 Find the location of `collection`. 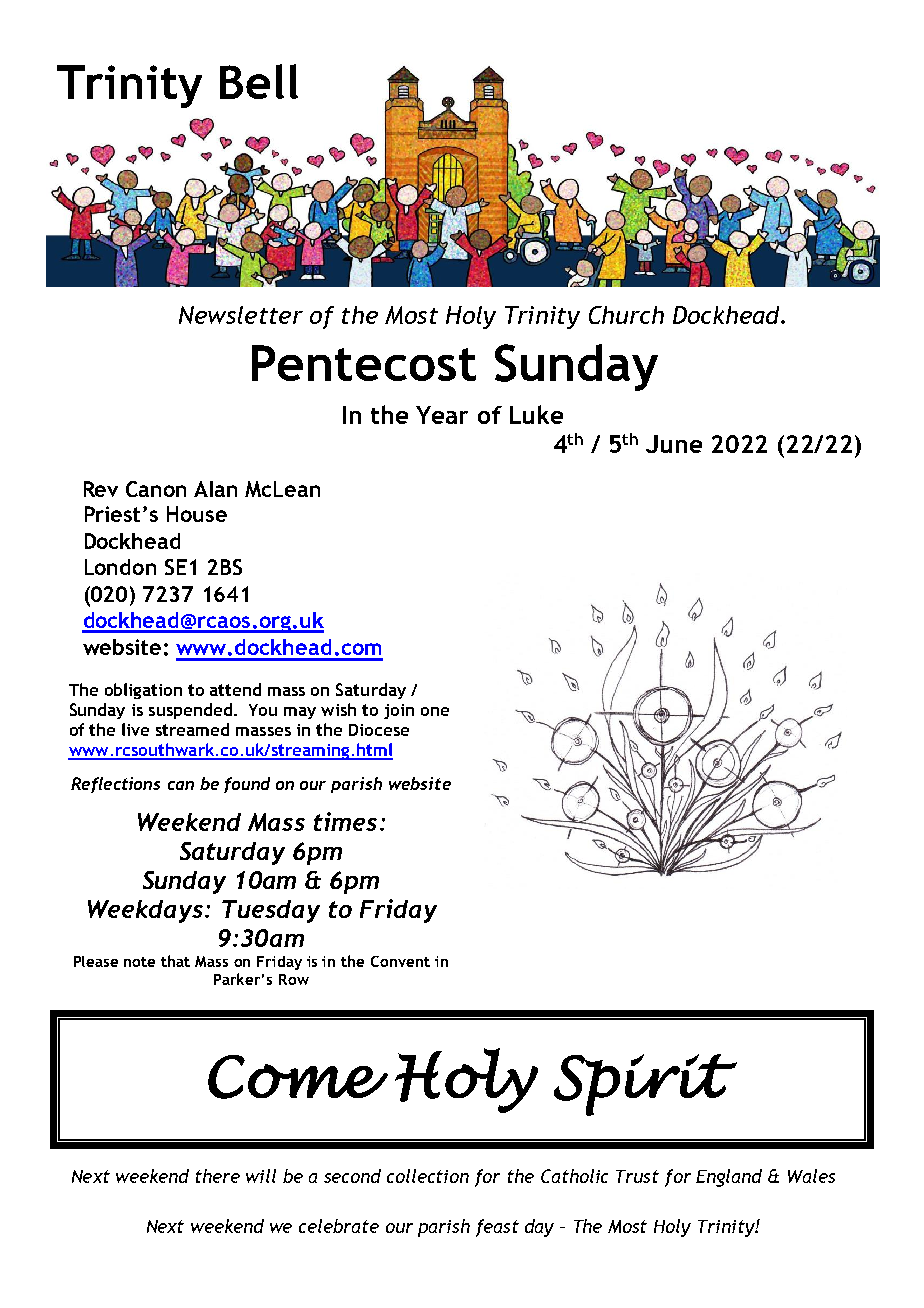

collection is located at coordinates (428, 1176).
